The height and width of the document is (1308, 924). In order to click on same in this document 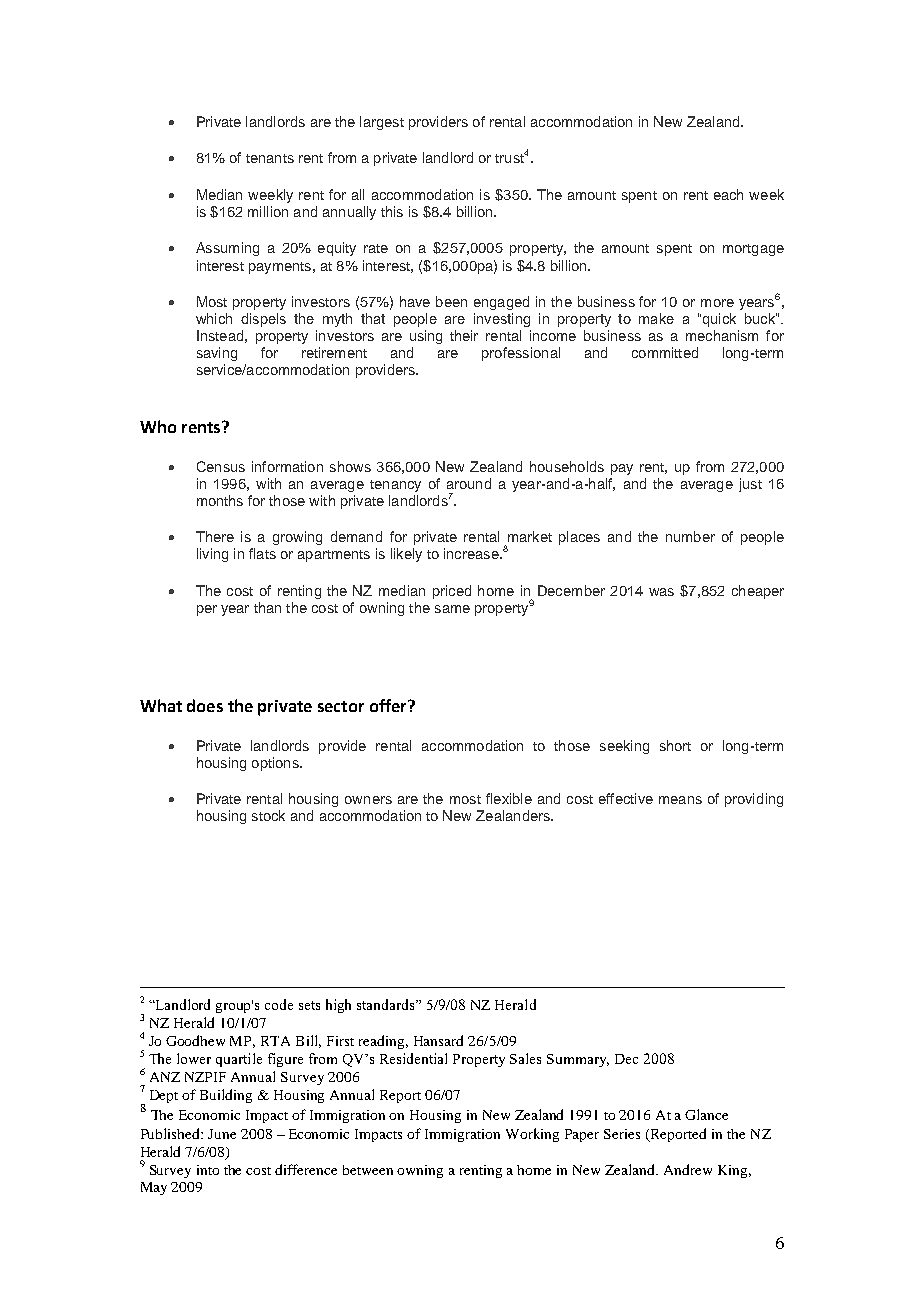, I will do `click(452, 609)`.
